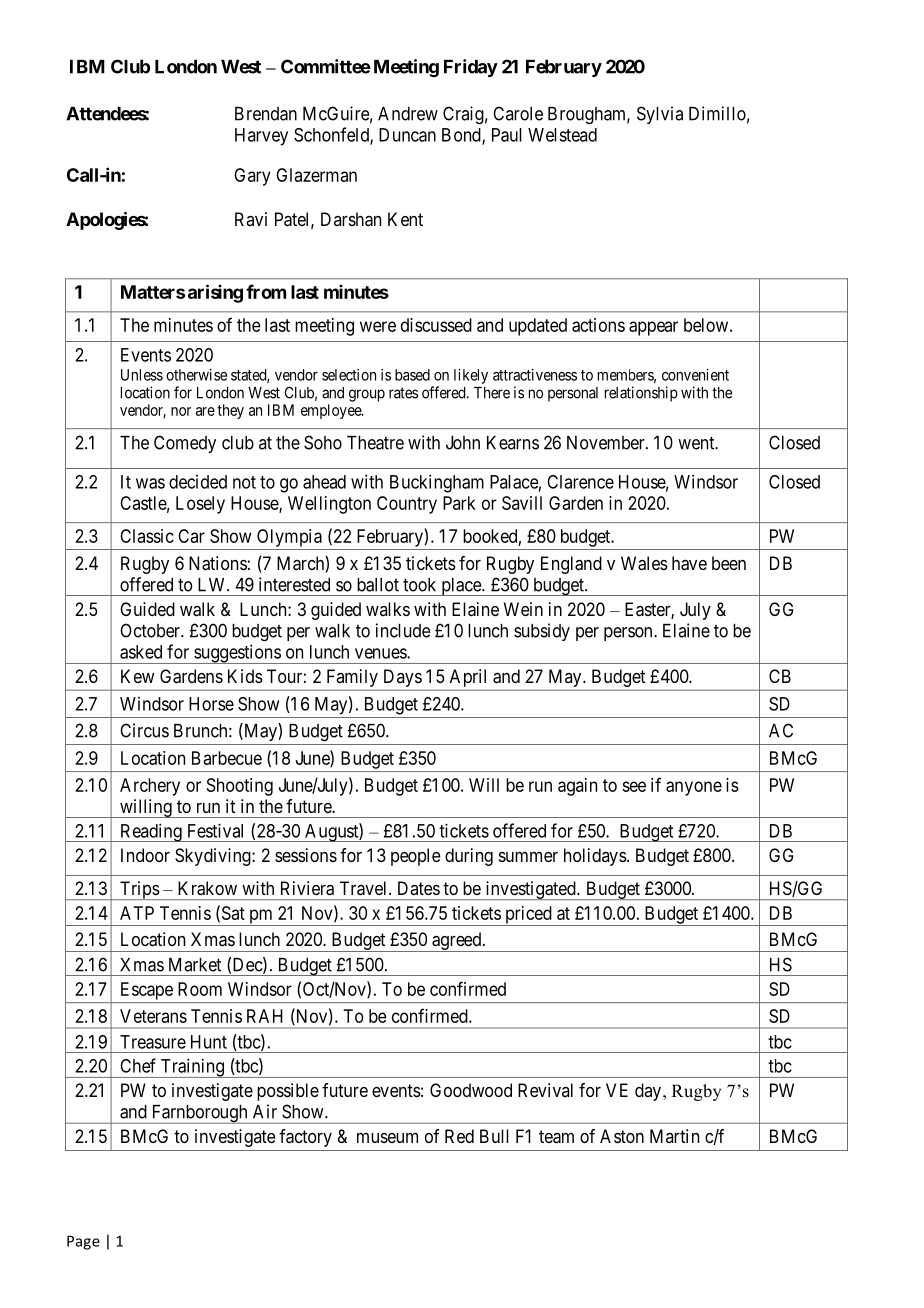  Describe the element at coordinates (381, 653) in the screenshot. I see `venues` at that location.
